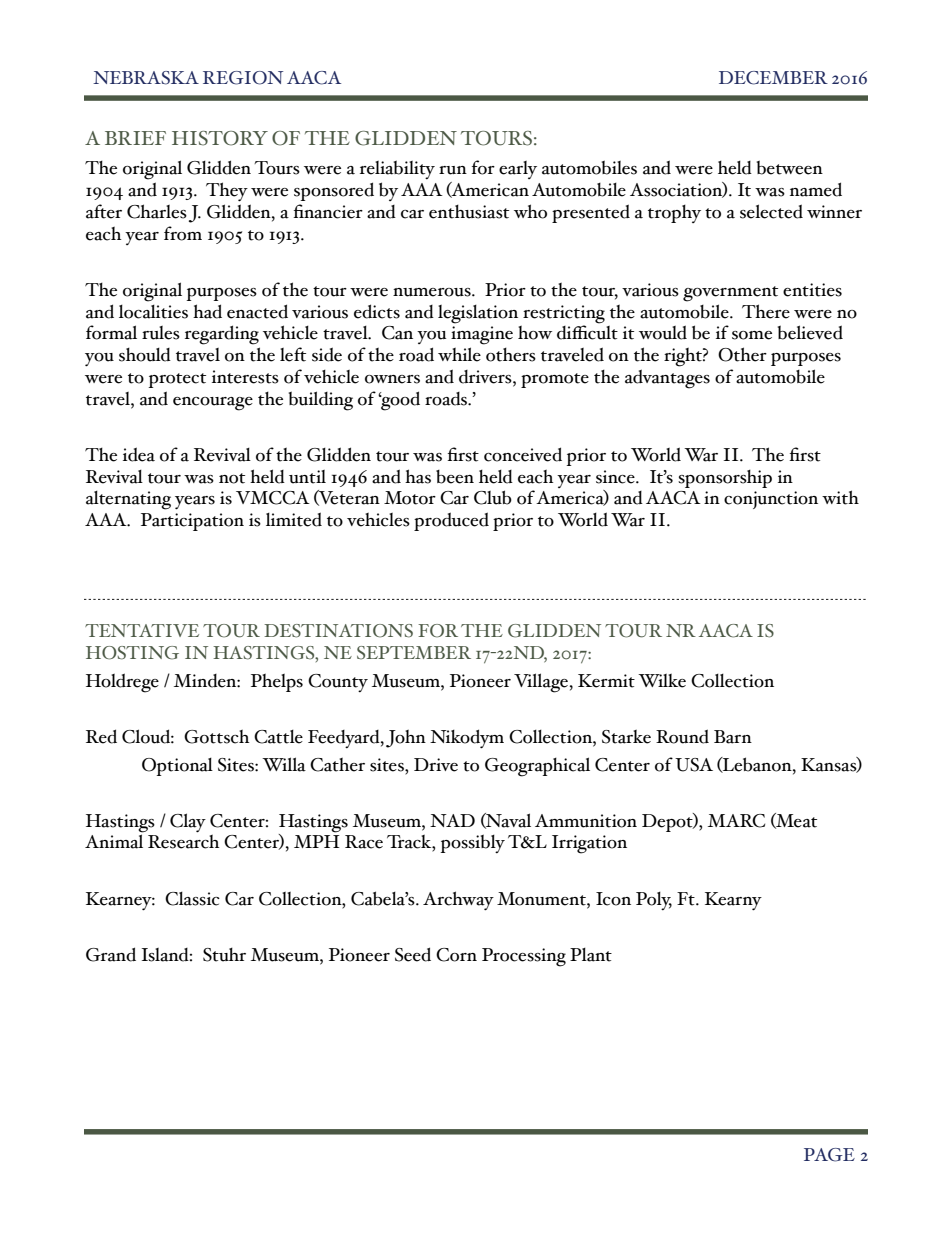 Image resolution: width=952 pixels, height=1233 pixels. Describe the element at coordinates (736, 821) in the screenshot. I see `MARC` at that location.
